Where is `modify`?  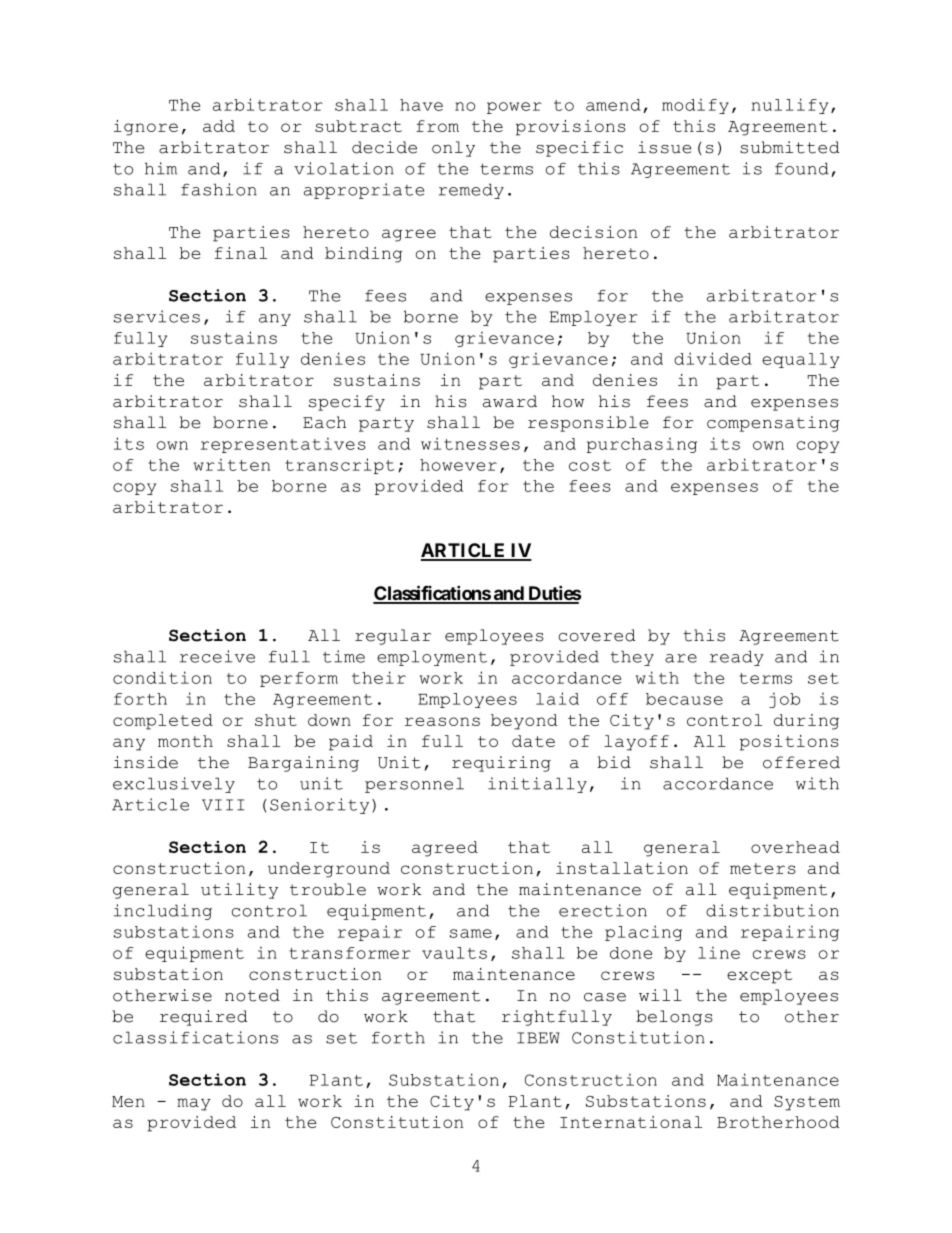
modify is located at coordinates (695, 106).
